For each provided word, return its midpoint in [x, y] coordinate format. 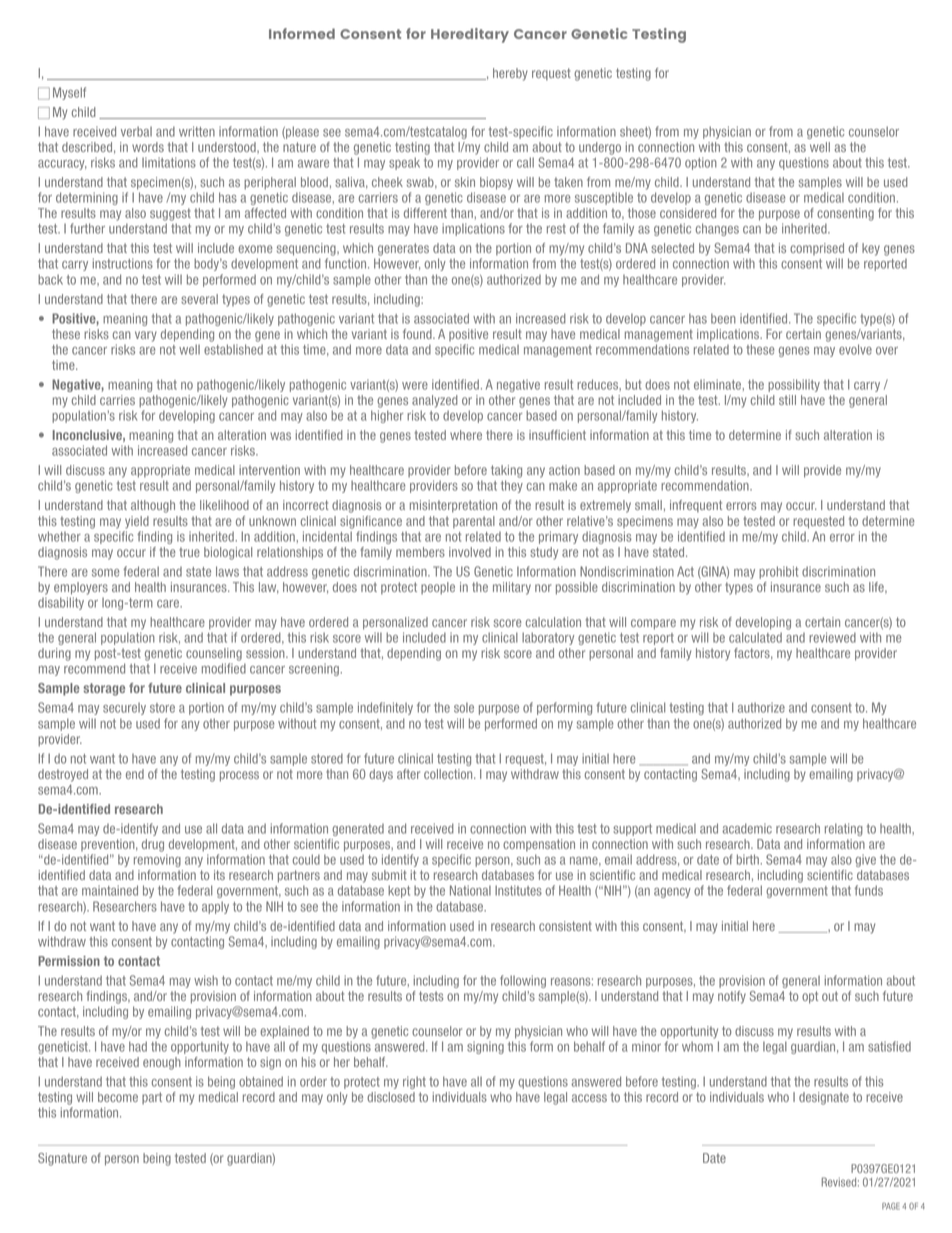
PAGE [891, 1206]
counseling [214, 654]
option [701, 163]
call [525, 162]
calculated [755, 637]
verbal [136, 131]
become [118, 1097]
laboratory [548, 638]
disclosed [391, 1097]
